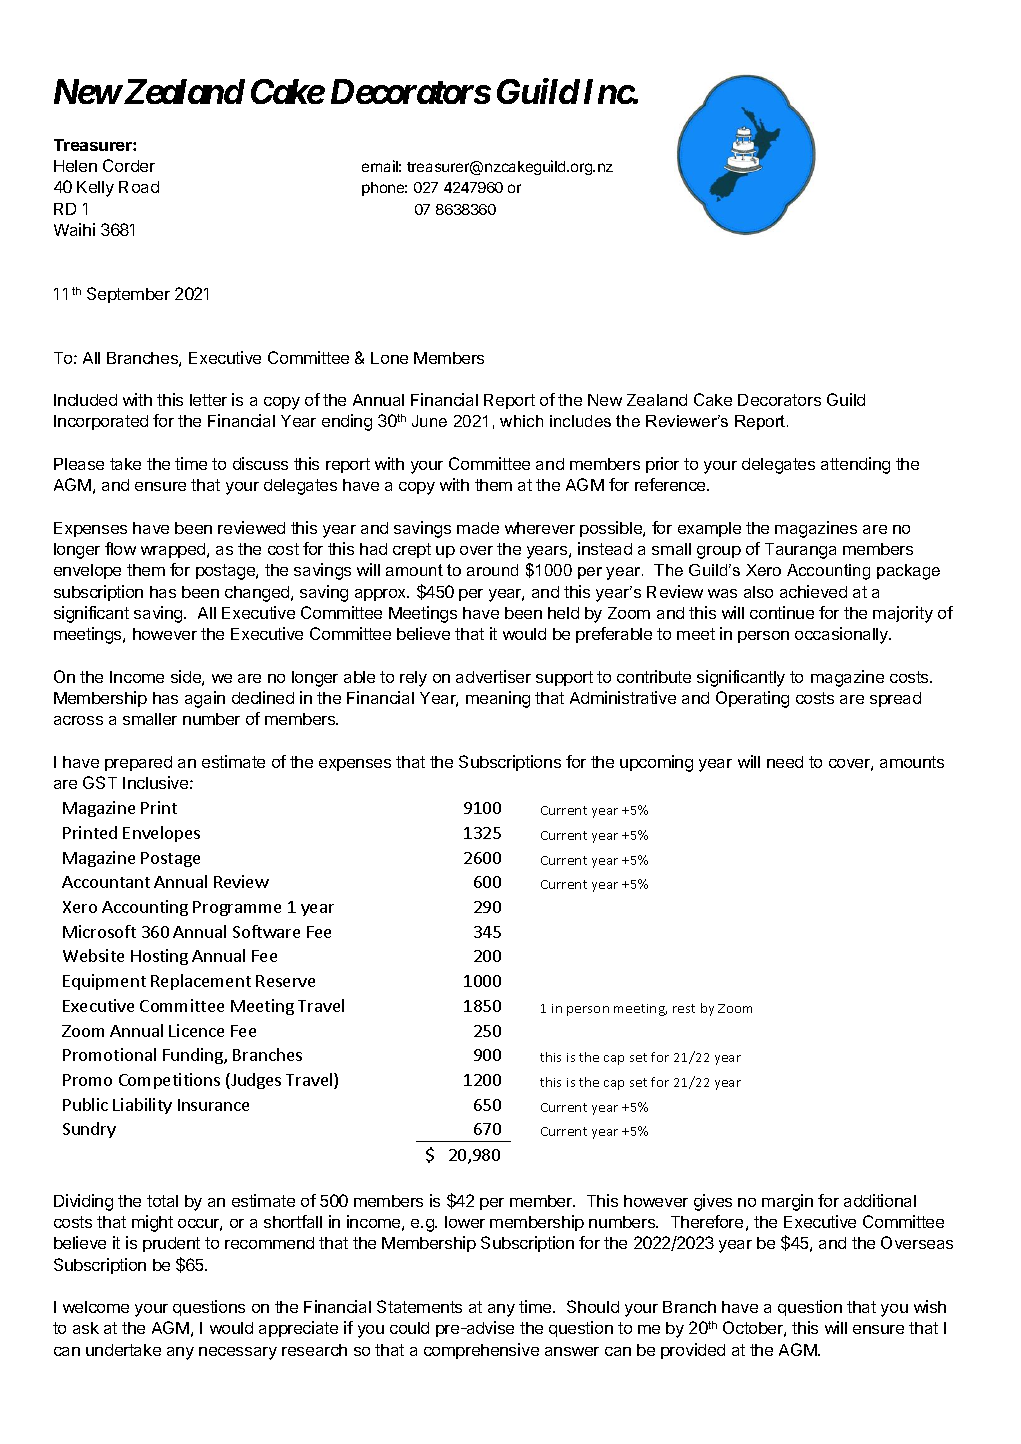 The height and width of the screenshot is (1444, 1021). What do you see at coordinates (139, 187) in the screenshot?
I see `Road` at bounding box center [139, 187].
